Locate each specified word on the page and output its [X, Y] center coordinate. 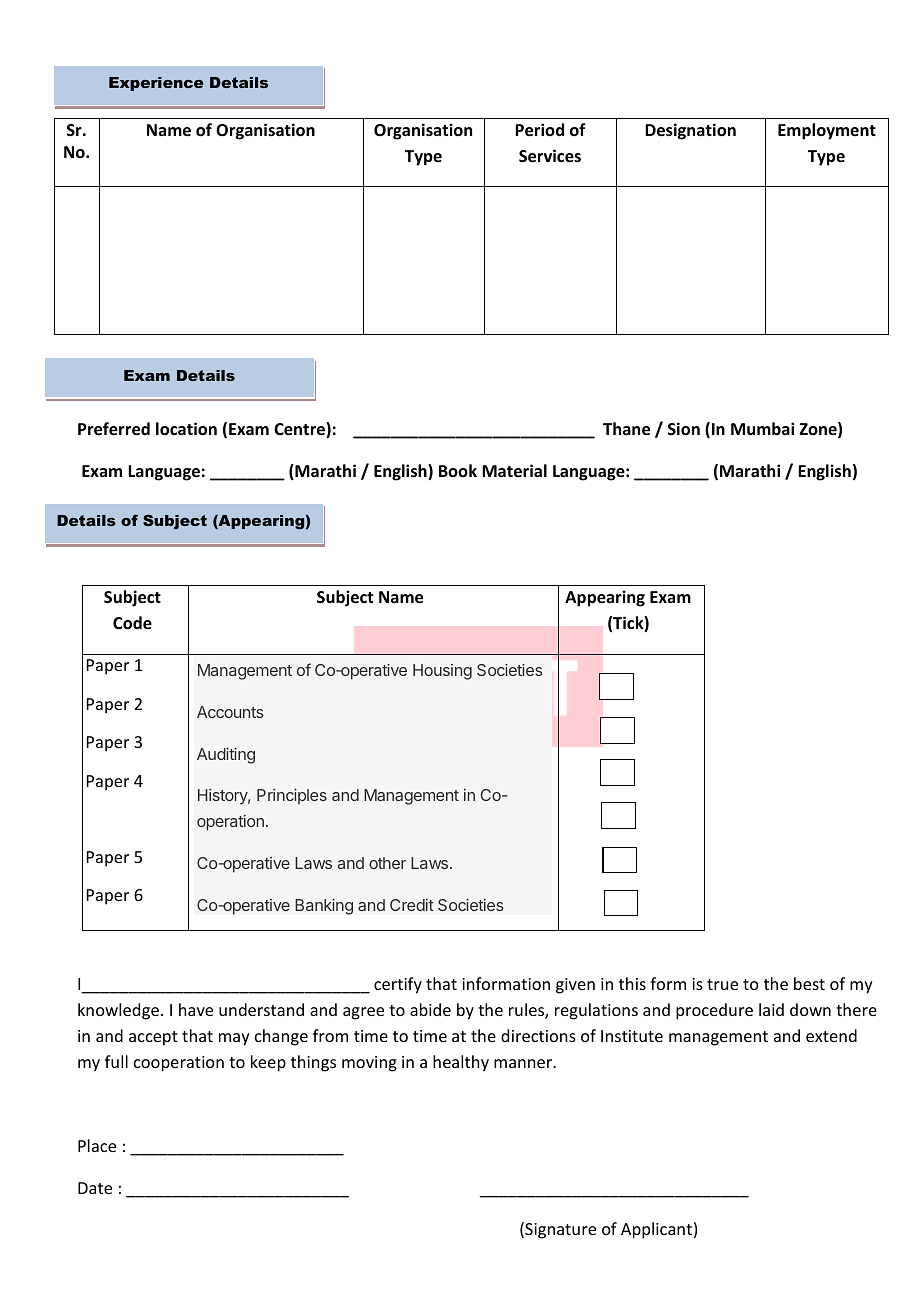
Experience [156, 84]
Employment [827, 131]
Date [95, 1188]
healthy [461, 1063]
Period [539, 130]
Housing [442, 672]
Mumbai [762, 428]
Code [132, 623]
